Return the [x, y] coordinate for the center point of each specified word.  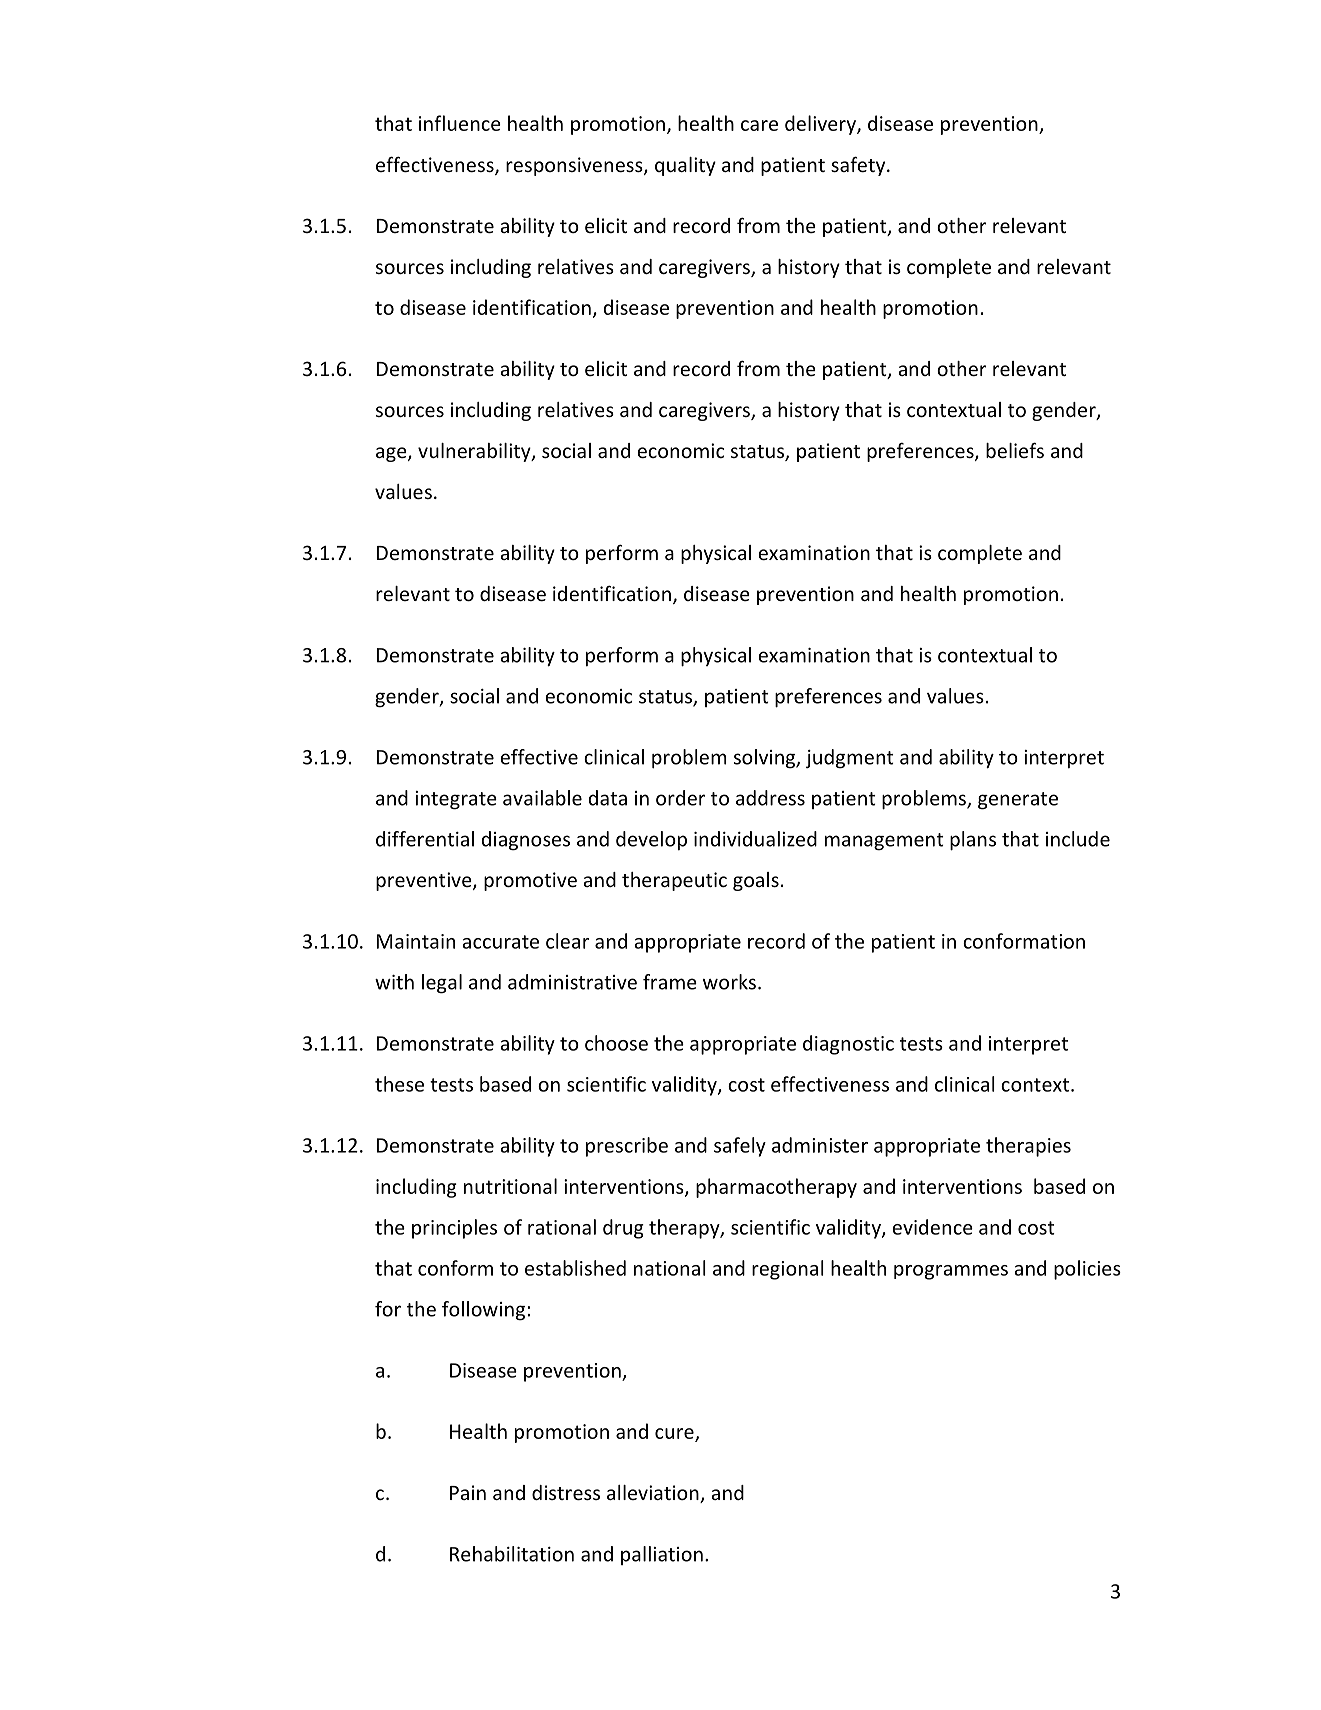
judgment [850, 759]
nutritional [510, 1186]
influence [460, 123]
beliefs [1015, 450]
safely [740, 1147]
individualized [755, 839]
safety [859, 166]
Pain [468, 1492]
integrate [456, 800]
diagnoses [526, 841]
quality [685, 166]
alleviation [654, 1494]
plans [973, 841]
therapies [1028, 1147]
